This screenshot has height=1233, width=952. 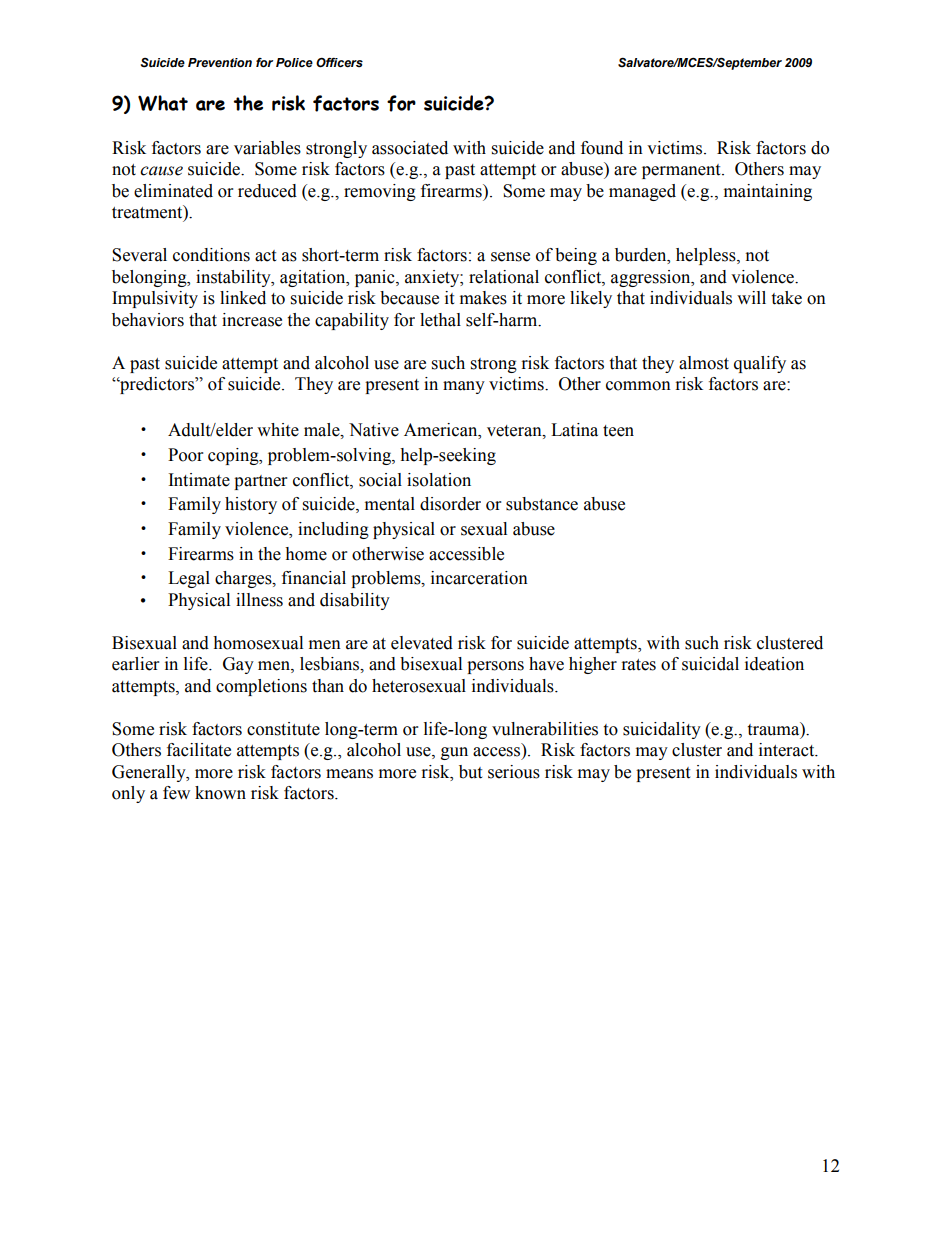 What do you see at coordinates (220, 63) in the screenshot?
I see `Prevention` at bounding box center [220, 63].
